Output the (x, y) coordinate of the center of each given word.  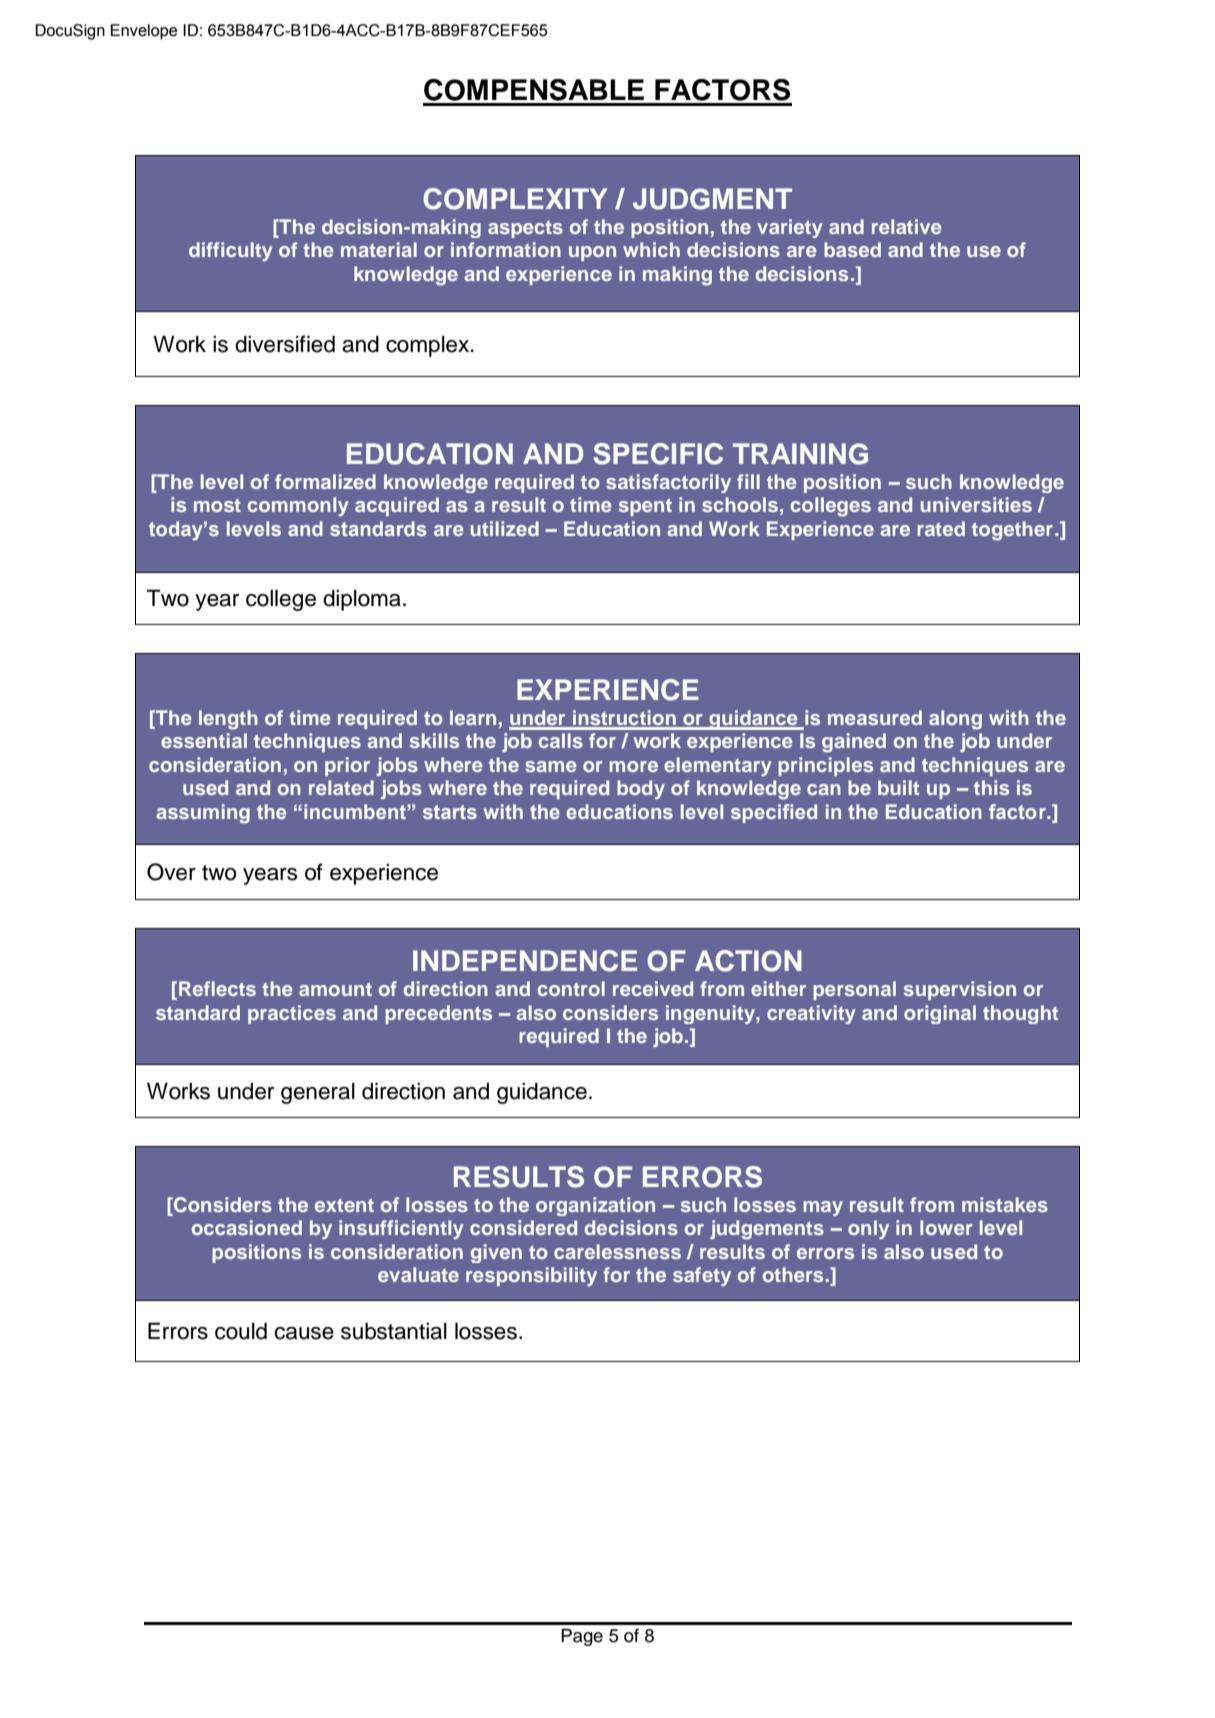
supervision (960, 990)
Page (582, 1637)
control (571, 988)
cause (304, 1333)
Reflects (217, 988)
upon (592, 253)
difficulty (231, 251)
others (794, 1274)
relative (907, 226)
